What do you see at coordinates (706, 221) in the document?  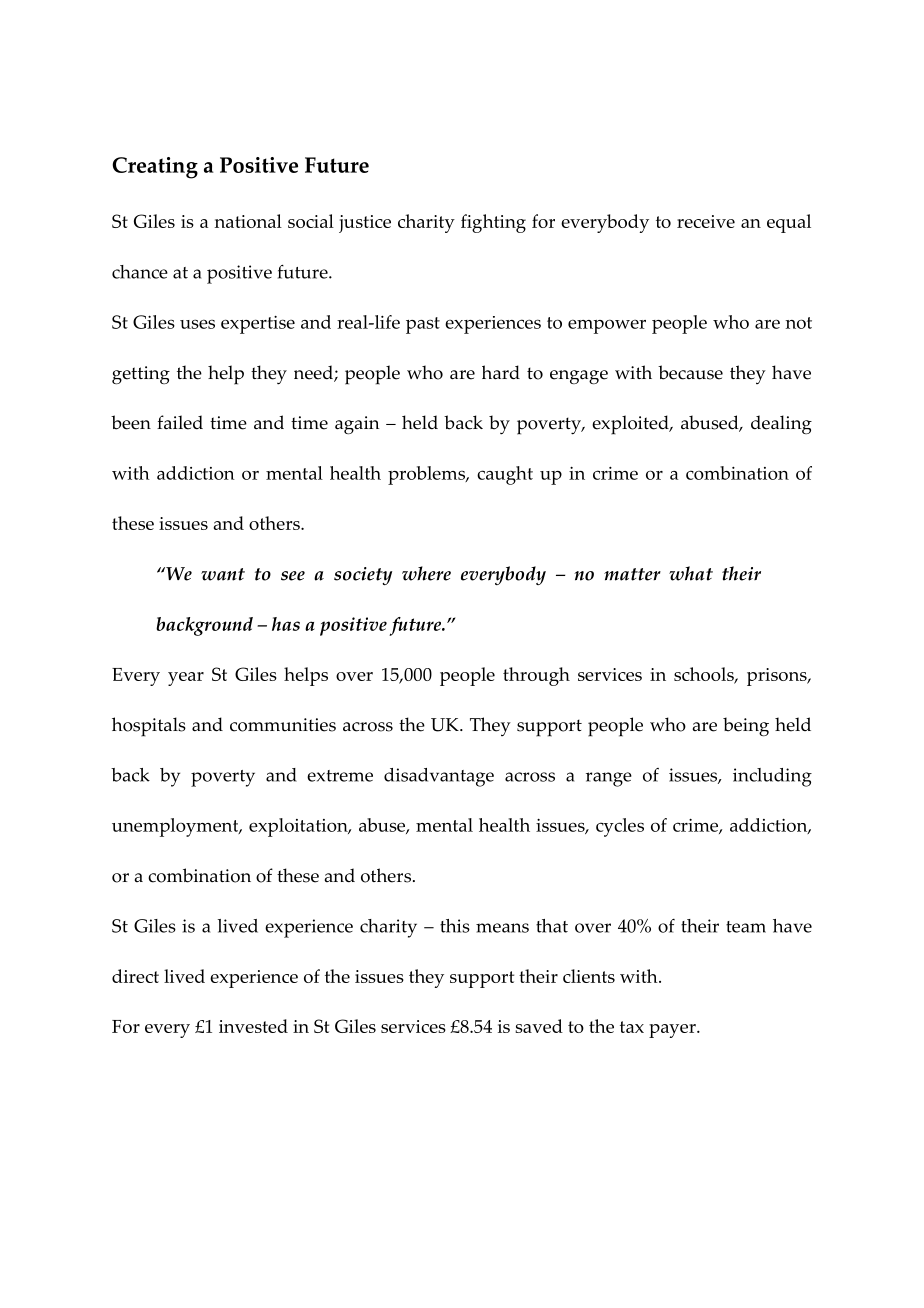 I see `receive` at bounding box center [706, 221].
